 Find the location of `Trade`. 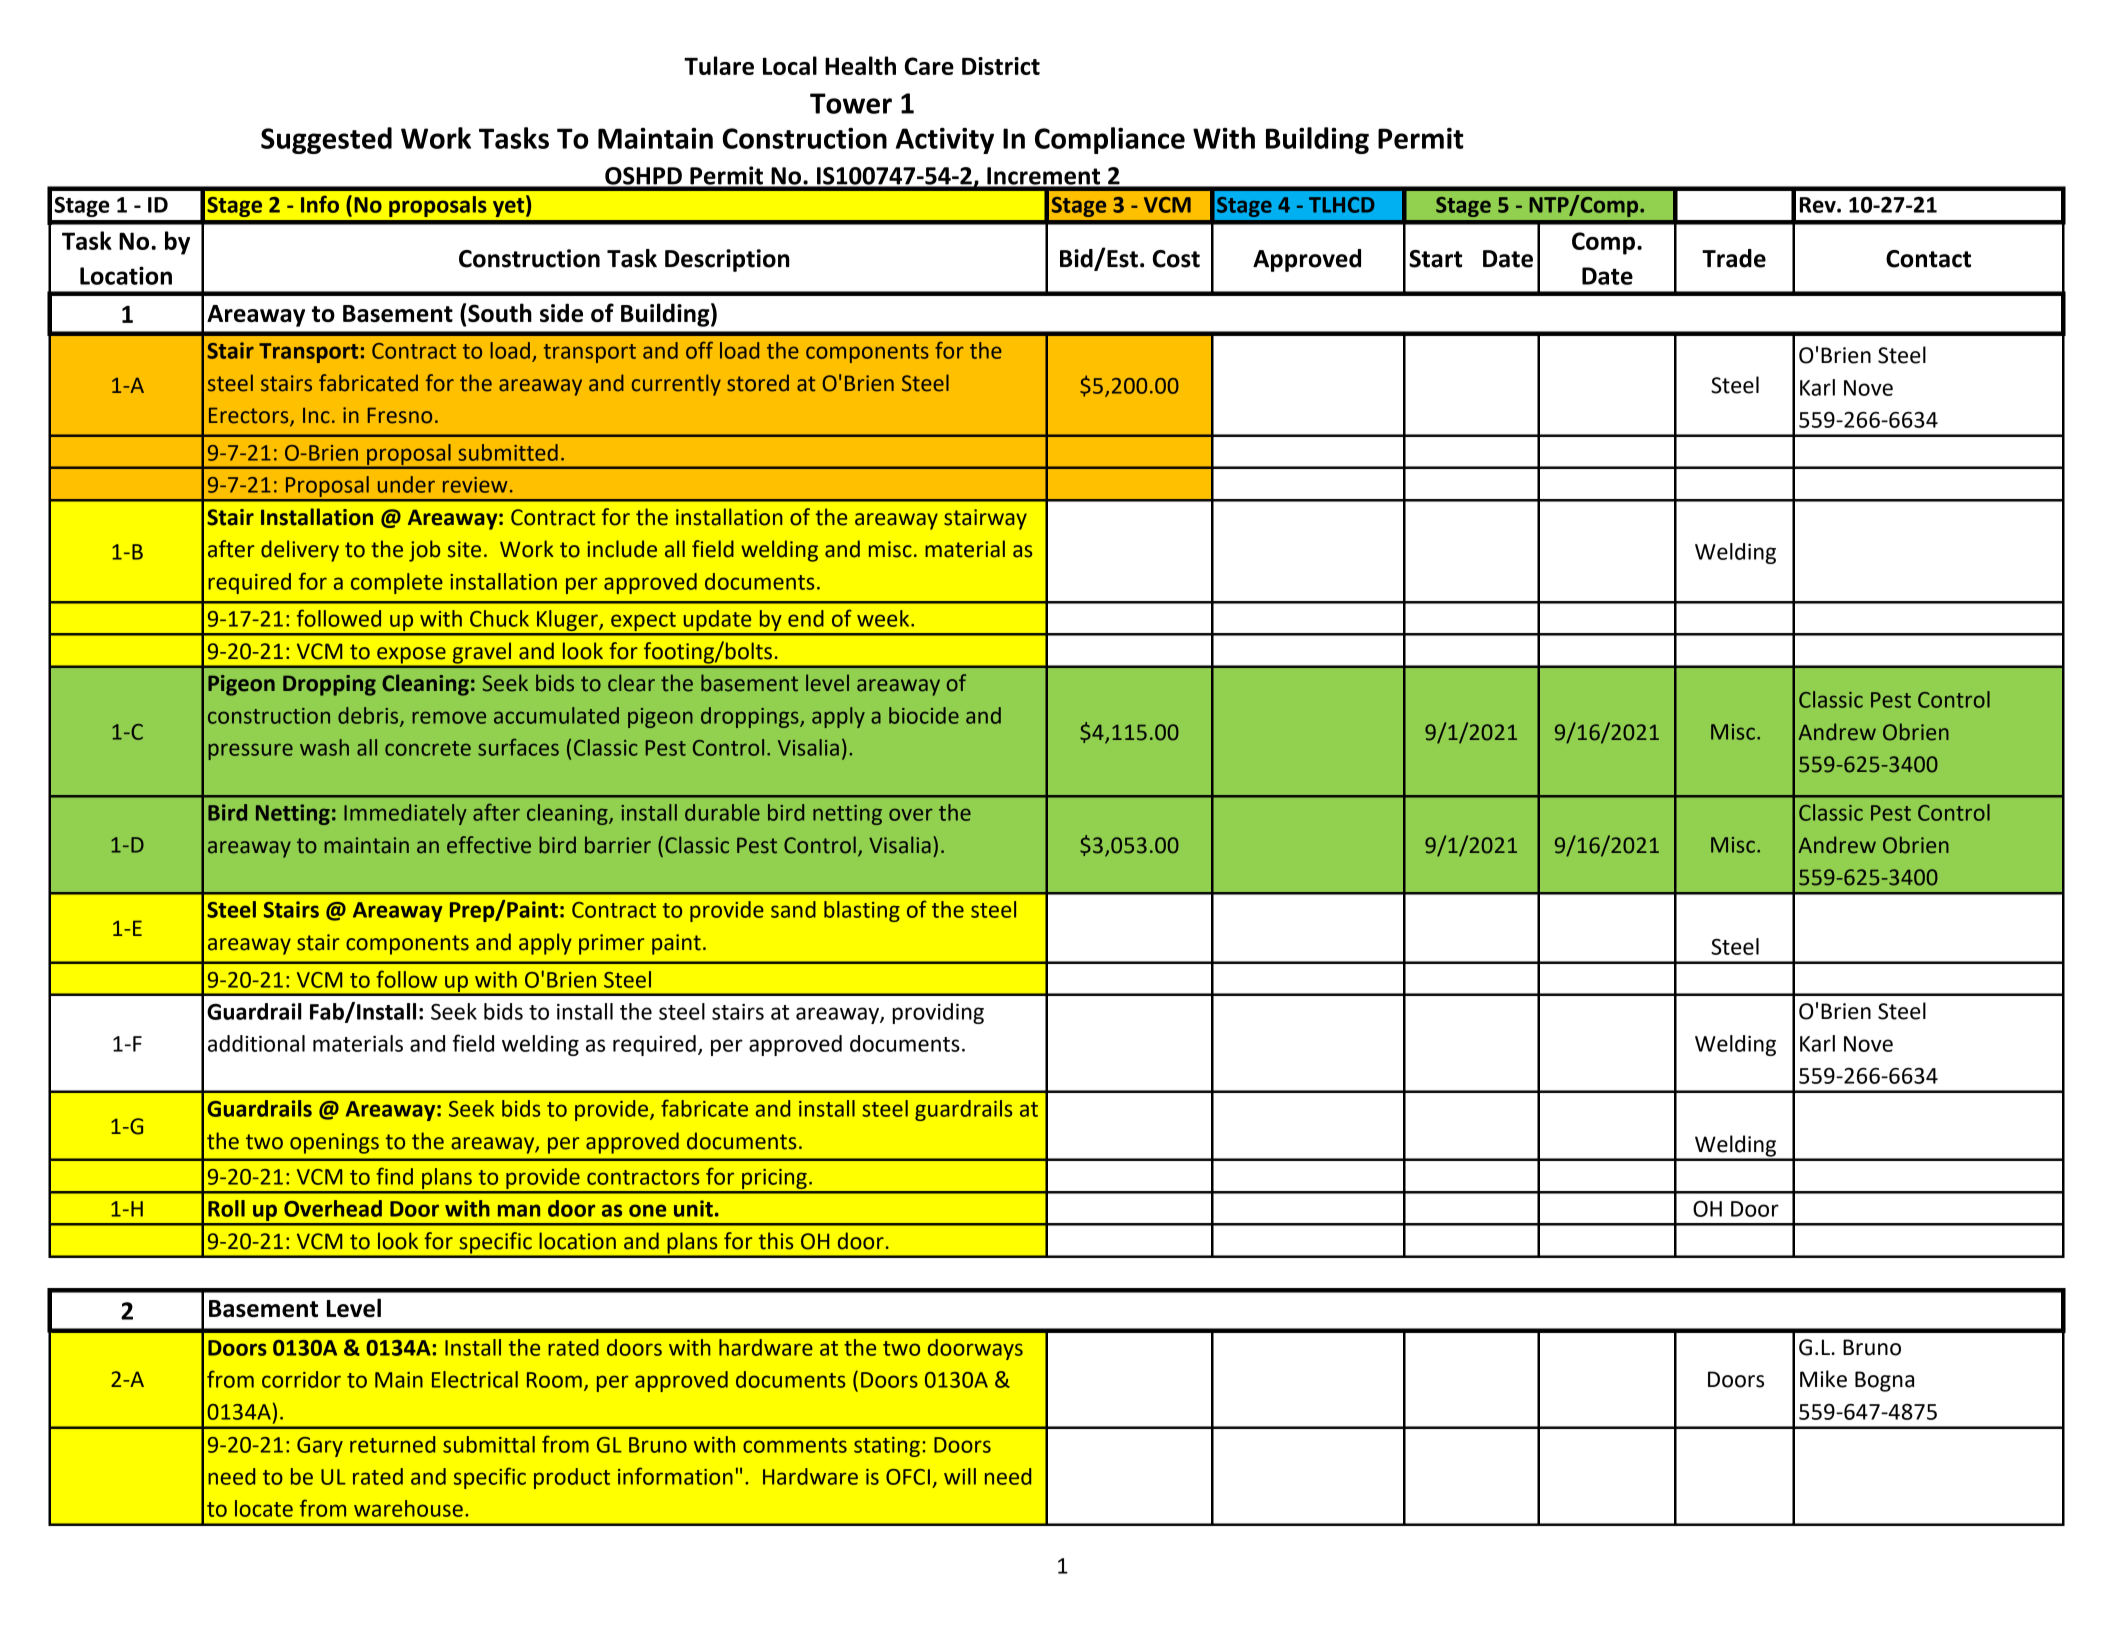

Trade is located at coordinates (1734, 258).
